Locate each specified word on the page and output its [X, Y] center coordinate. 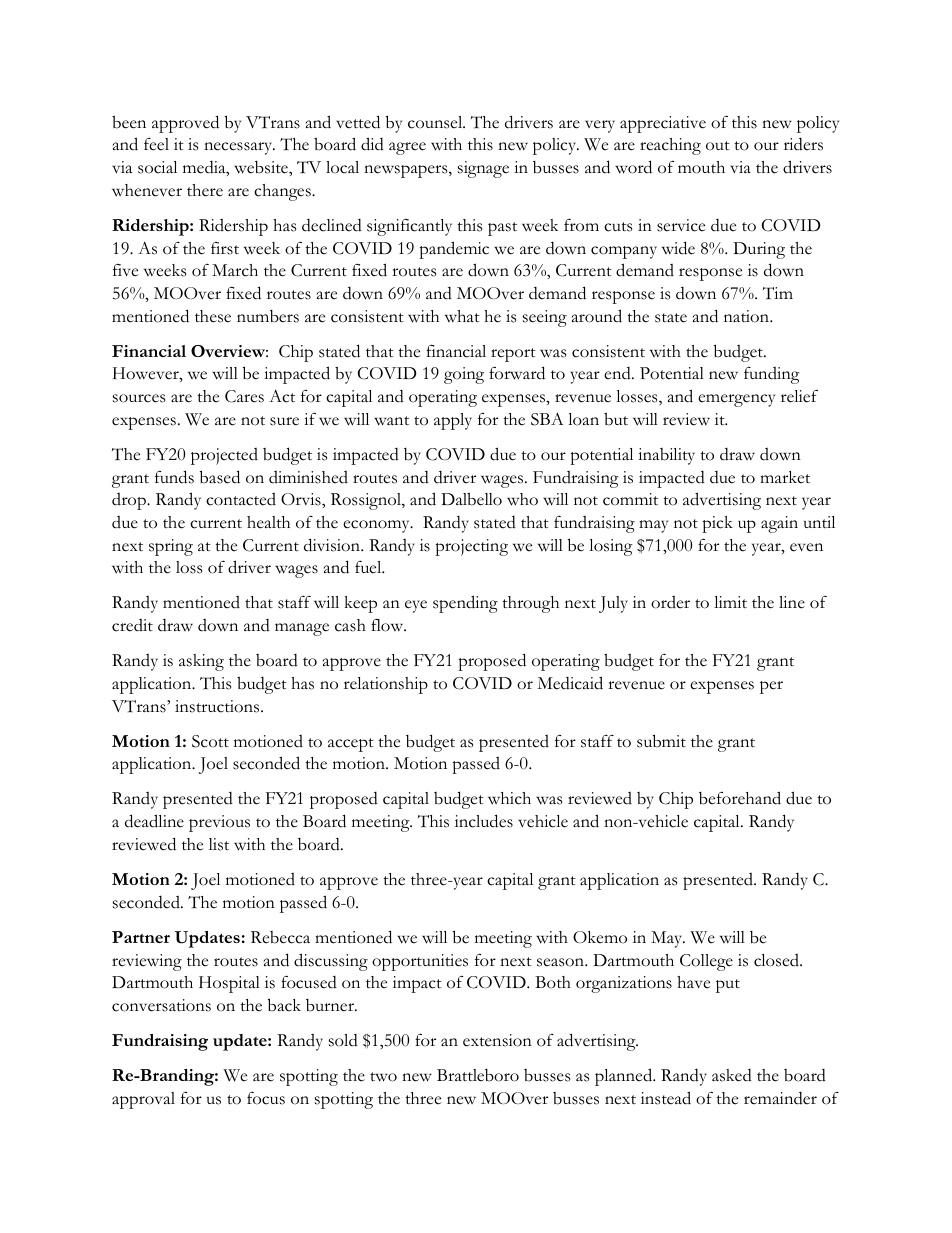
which [509, 798]
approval [143, 1100]
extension [497, 1040]
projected [224, 456]
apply [453, 421]
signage [483, 169]
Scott [210, 741]
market [785, 477]
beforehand [740, 798]
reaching [670, 146]
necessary [239, 148]
